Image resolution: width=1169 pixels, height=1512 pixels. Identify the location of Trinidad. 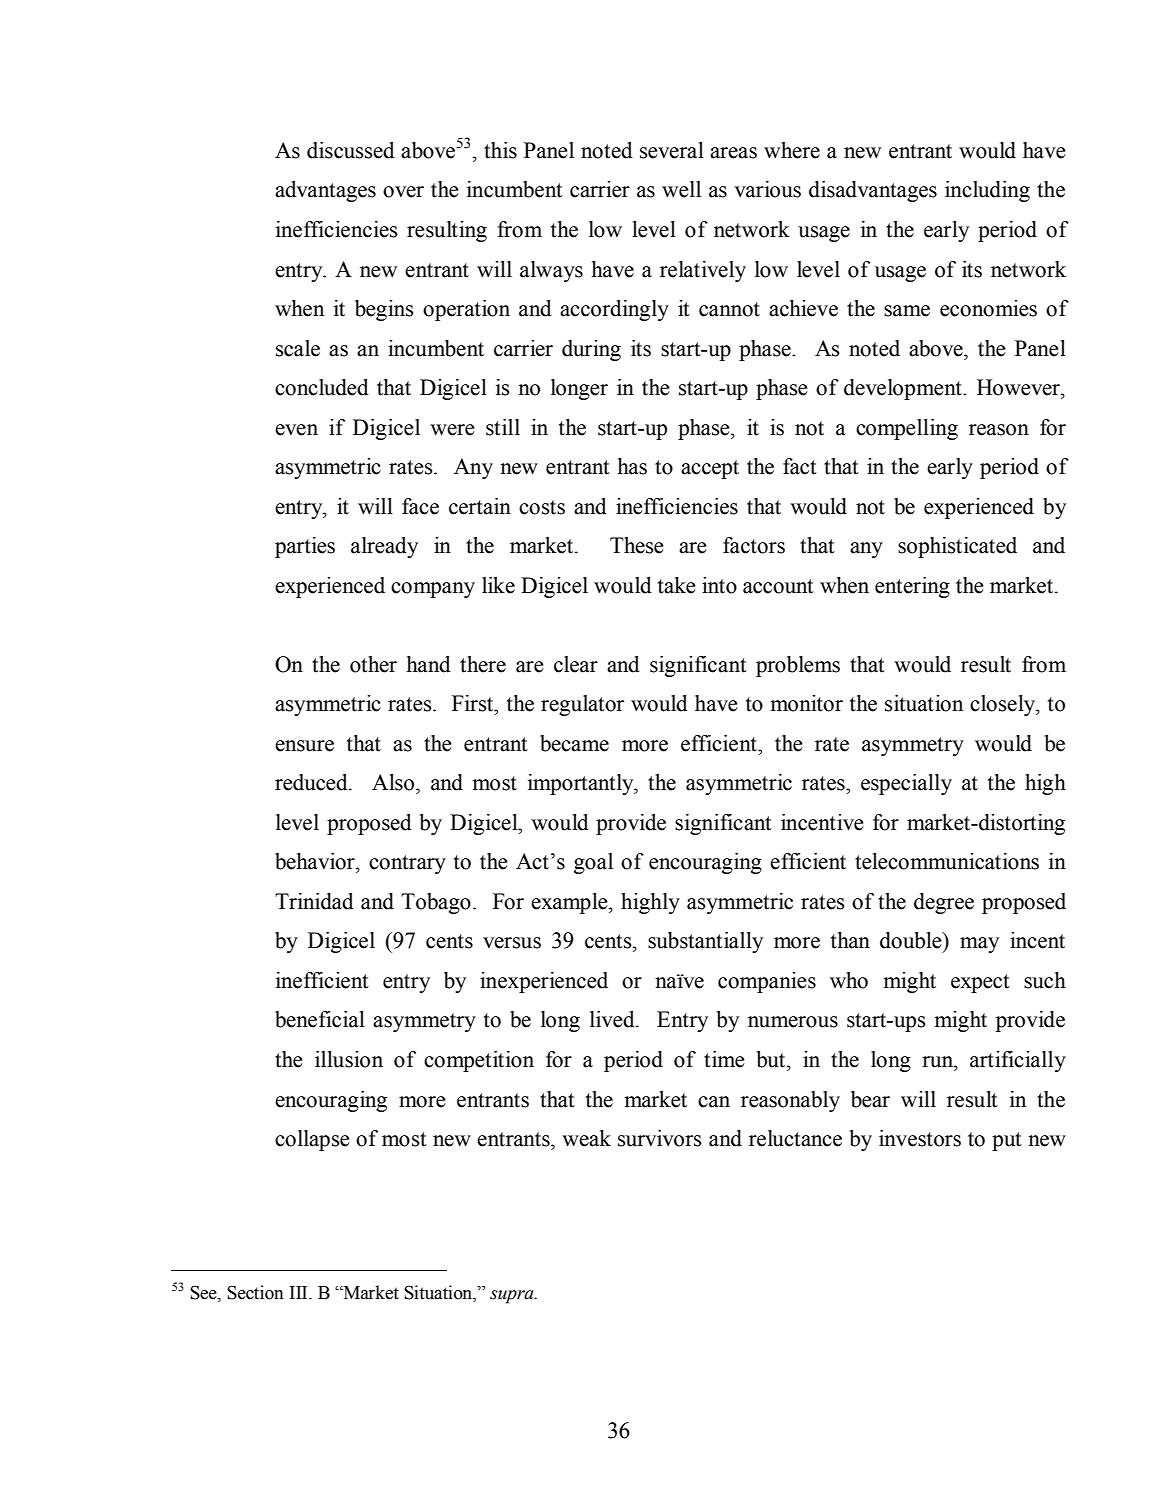
(314, 901).
